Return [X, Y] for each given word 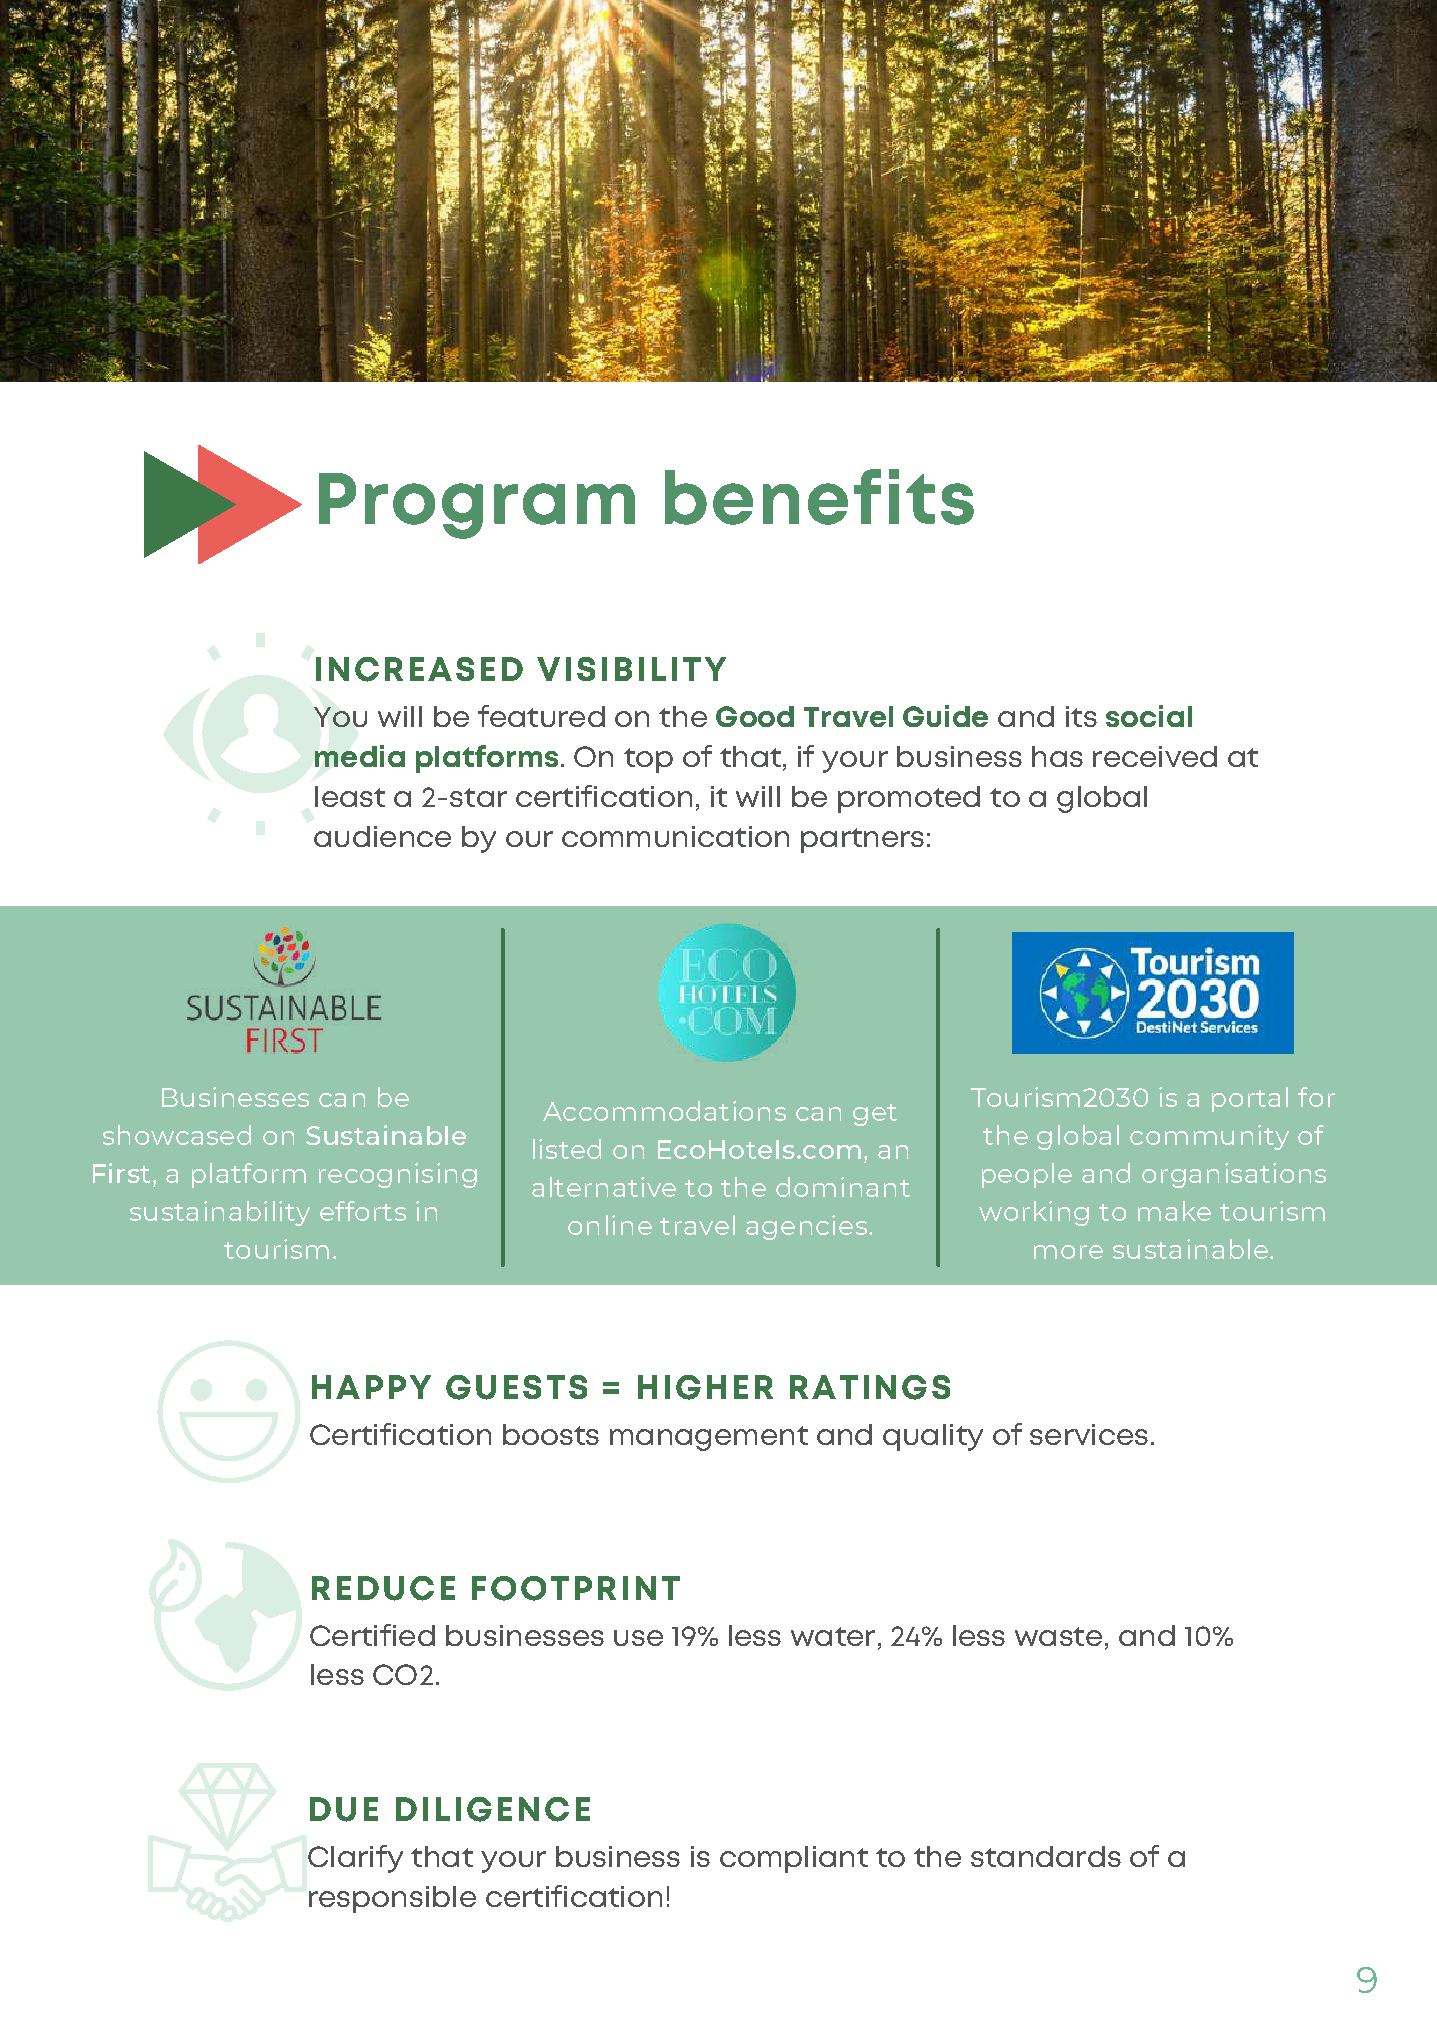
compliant [794, 1859]
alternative [604, 1187]
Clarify [355, 1859]
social [1149, 716]
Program [477, 506]
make [1174, 1211]
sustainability [220, 1213]
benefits [819, 497]
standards [1046, 1856]
